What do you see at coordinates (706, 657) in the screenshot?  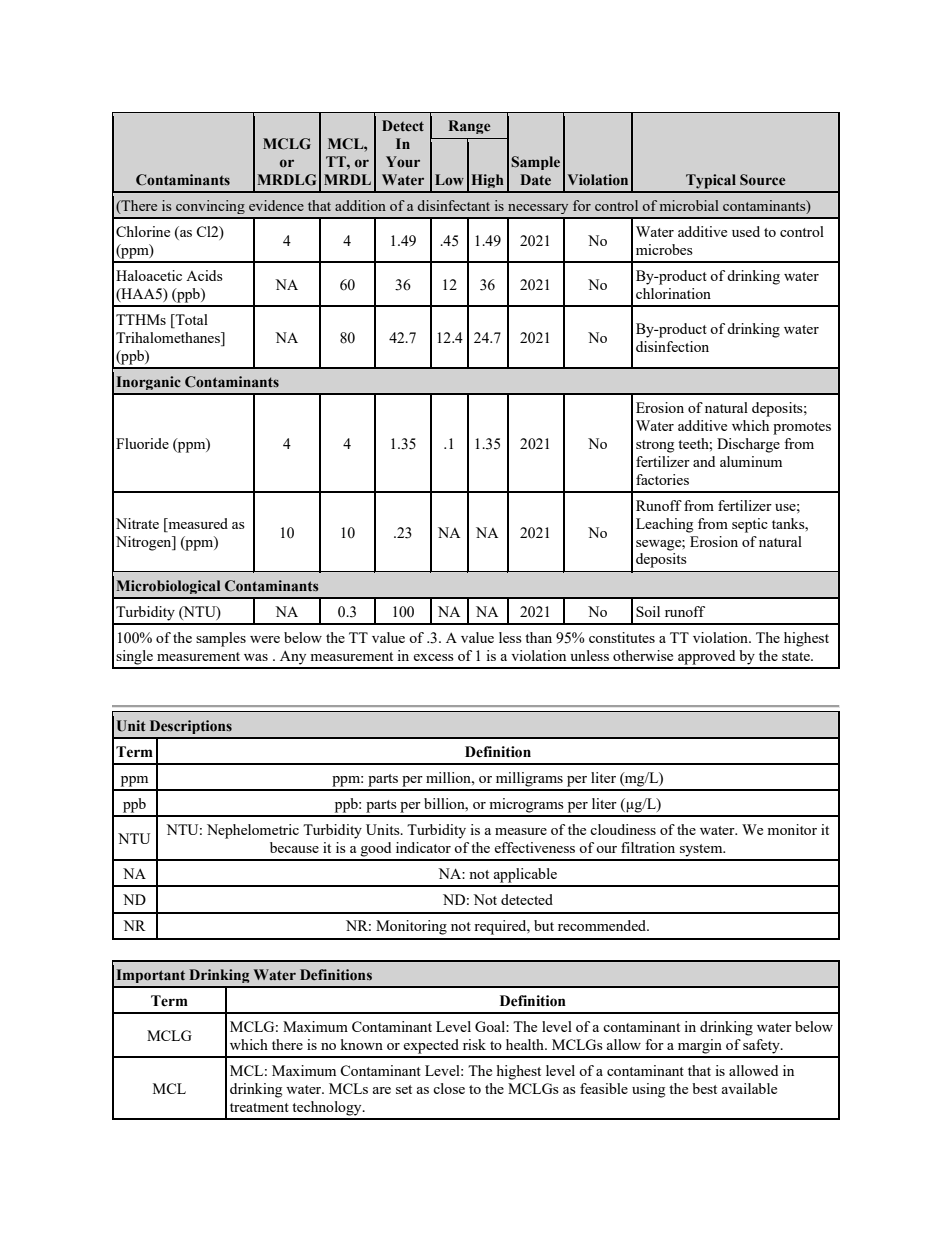 I see `approved` at bounding box center [706, 657].
